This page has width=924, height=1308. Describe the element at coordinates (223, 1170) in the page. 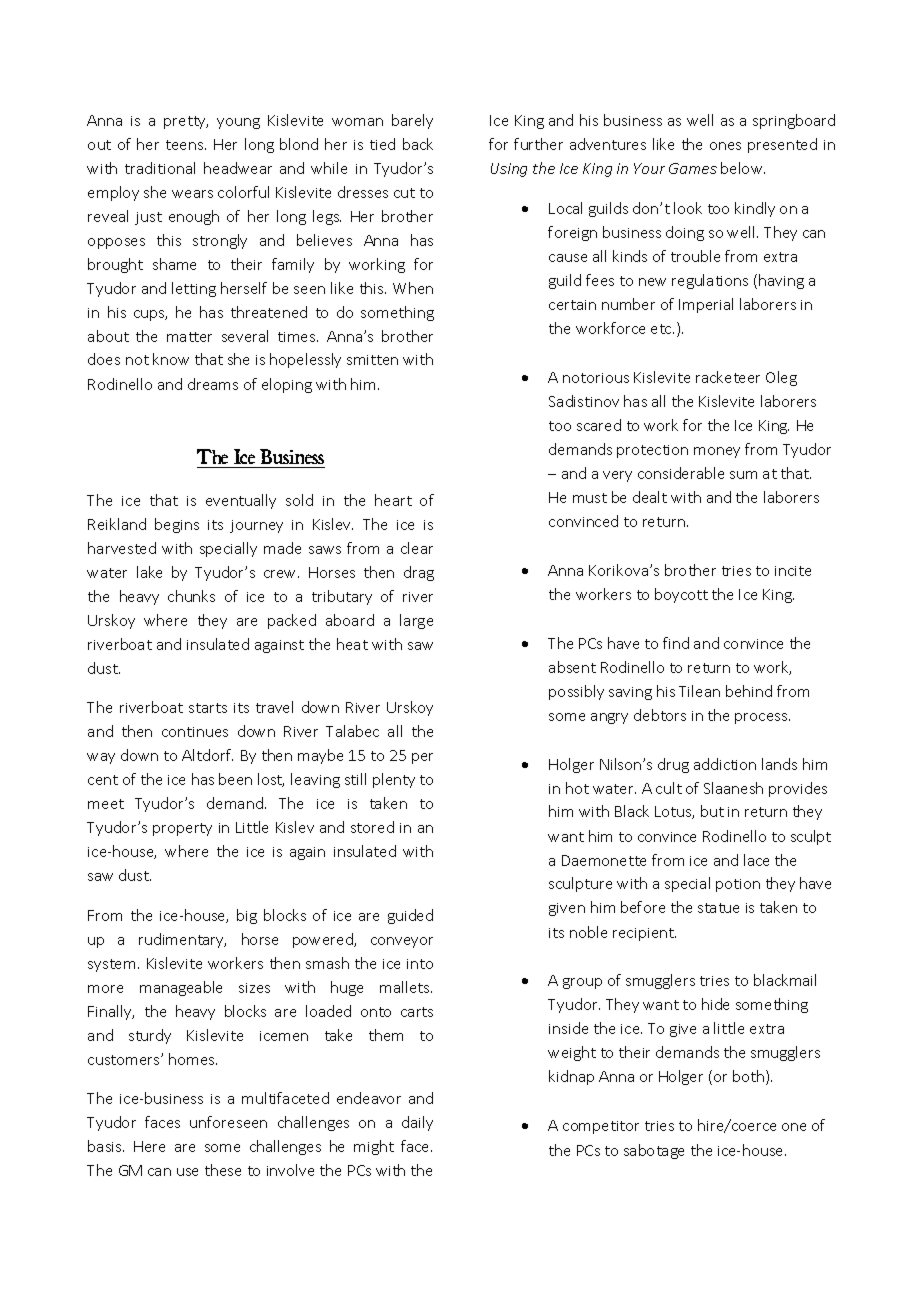

I see `these` at that location.
